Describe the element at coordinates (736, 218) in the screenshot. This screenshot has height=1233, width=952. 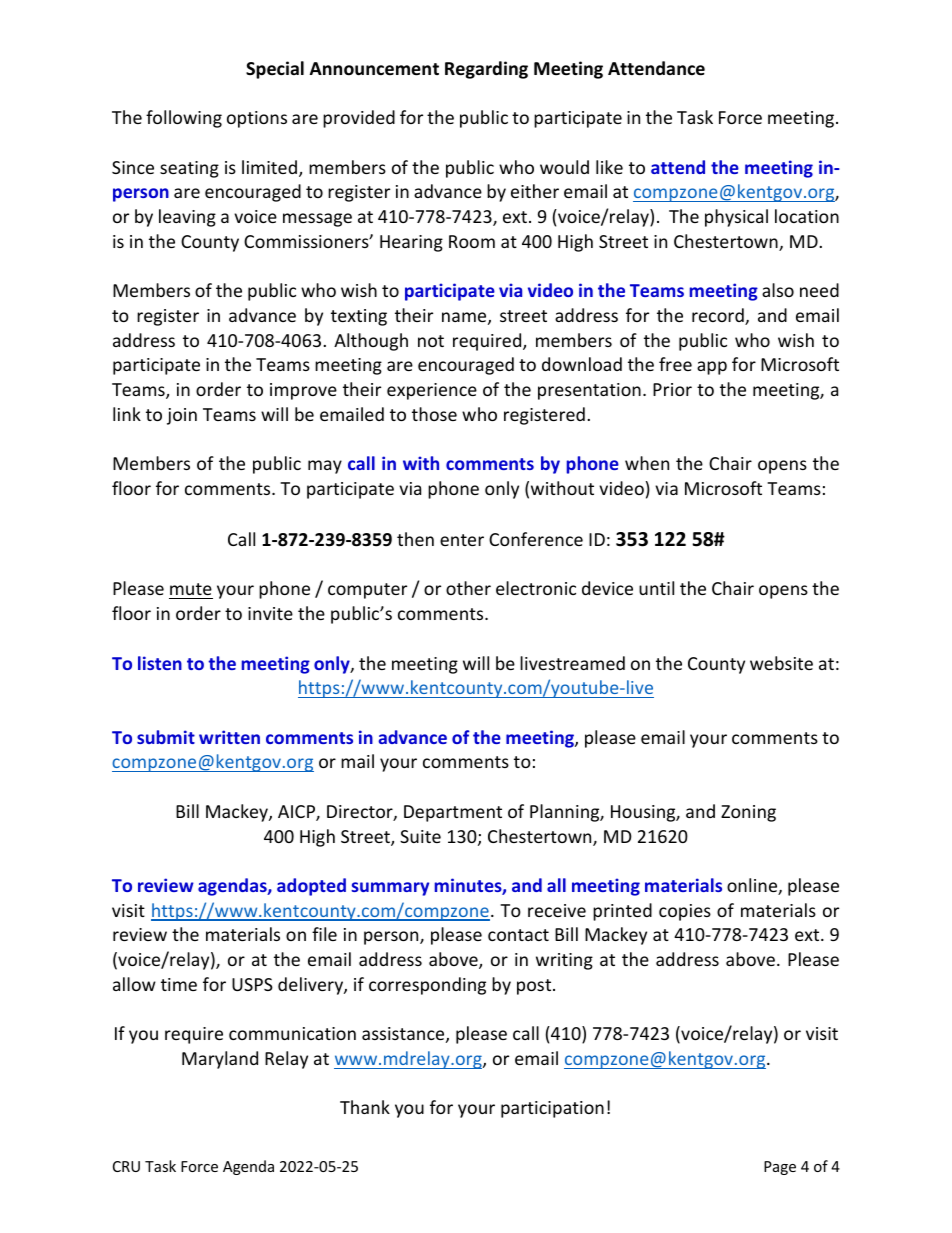
I see `physical` at that location.
